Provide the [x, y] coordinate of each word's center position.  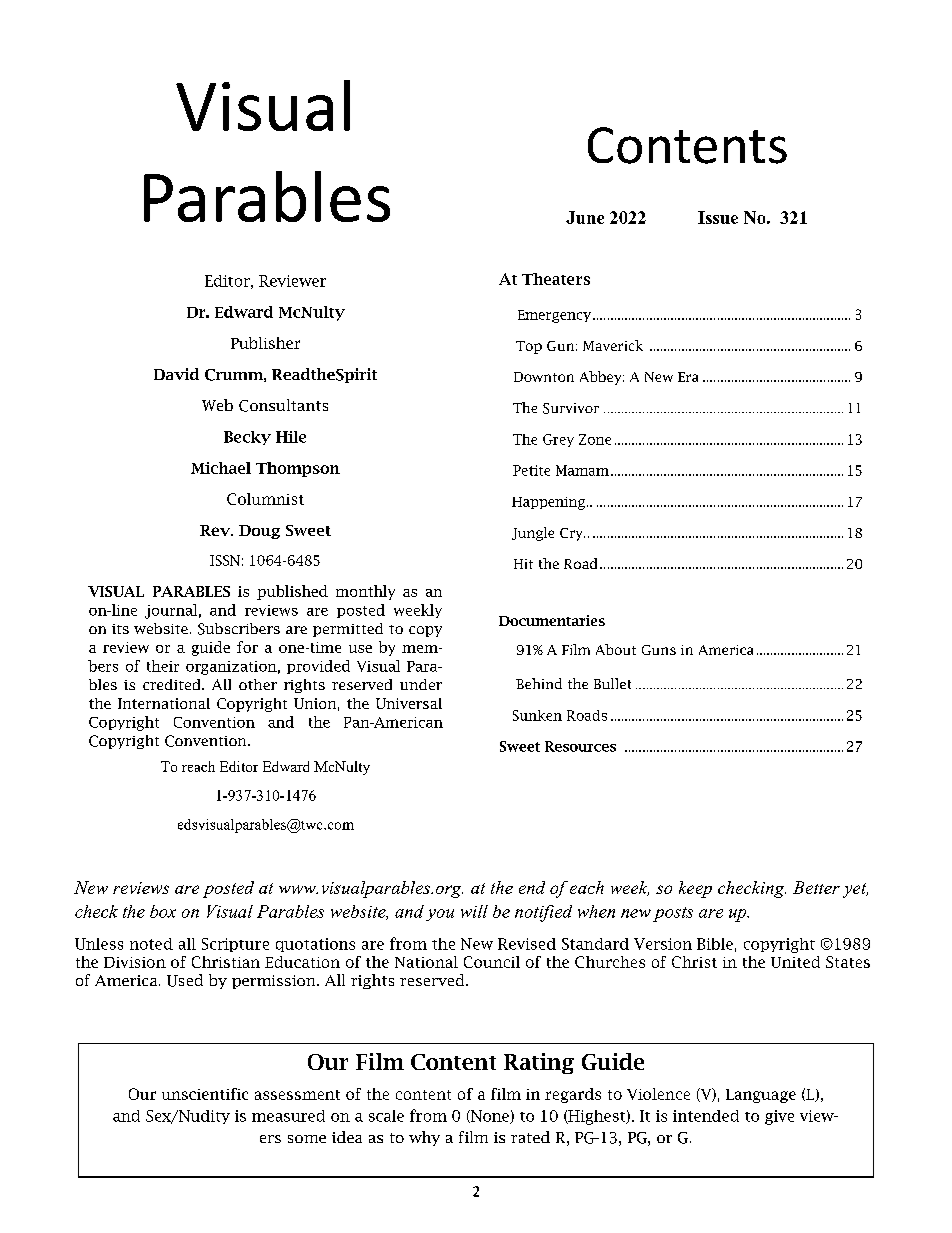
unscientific [205, 1094]
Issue [718, 217]
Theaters [556, 279]
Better [816, 887]
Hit [523, 564]
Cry [572, 534]
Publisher [265, 343]
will [474, 911]
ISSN [225, 560]
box [163, 911]
